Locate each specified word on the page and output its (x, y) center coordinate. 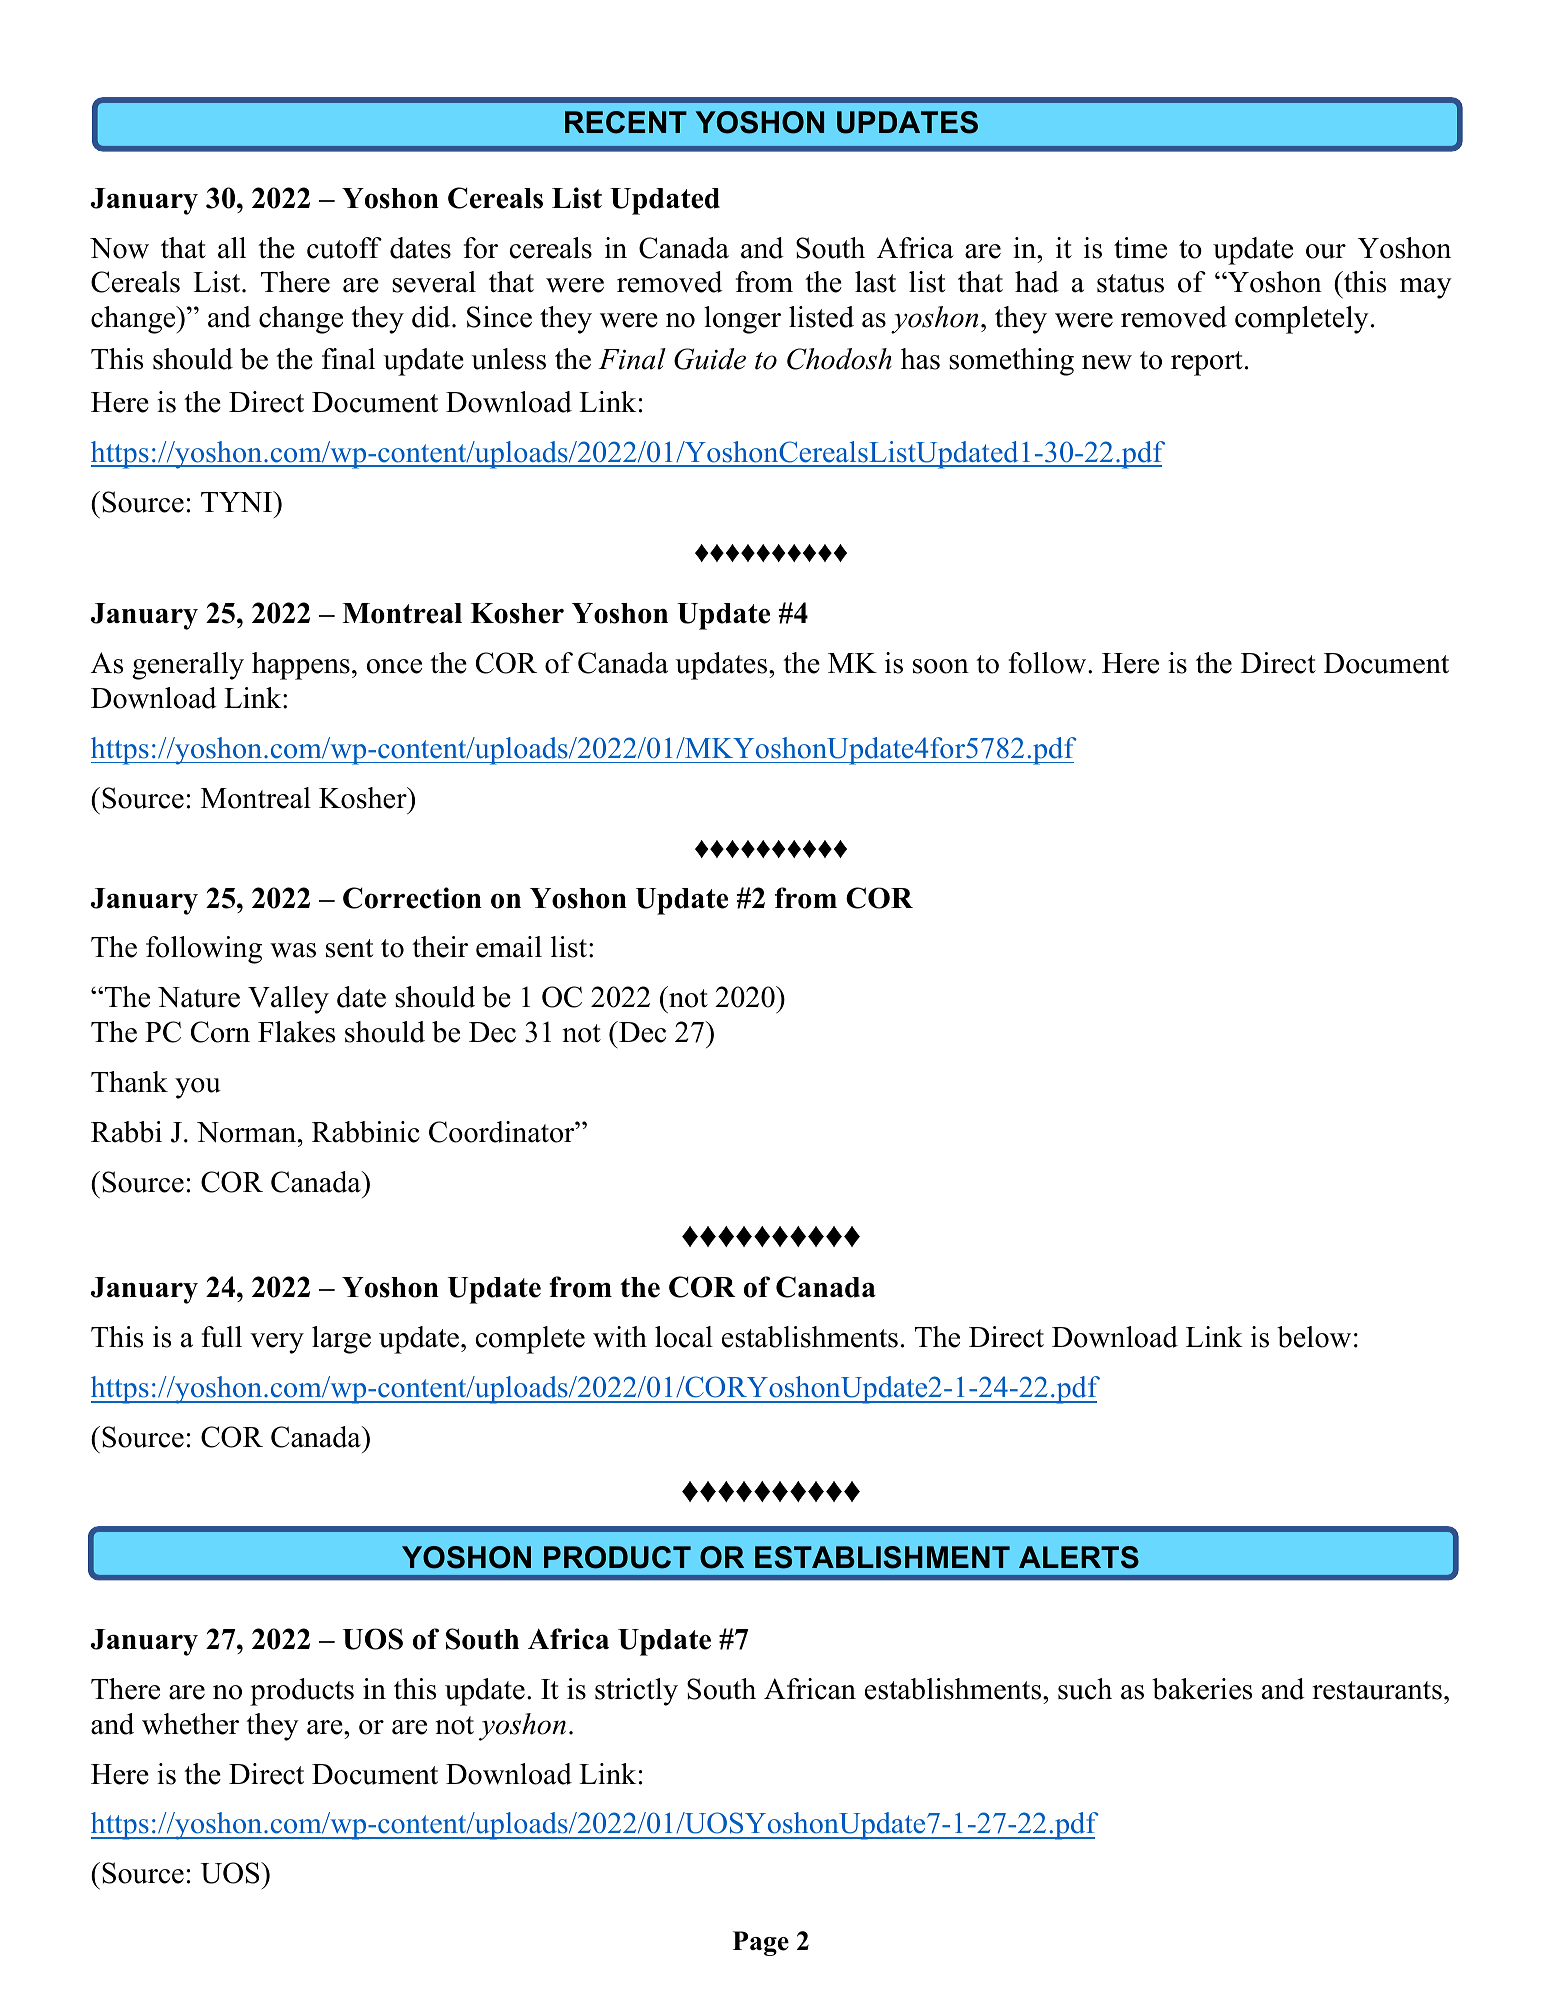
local (684, 1337)
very (277, 1343)
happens (301, 666)
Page (761, 1943)
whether (190, 1724)
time (1140, 248)
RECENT (626, 122)
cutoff (344, 248)
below (1314, 1337)
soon (941, 666)
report (1207, 363)
